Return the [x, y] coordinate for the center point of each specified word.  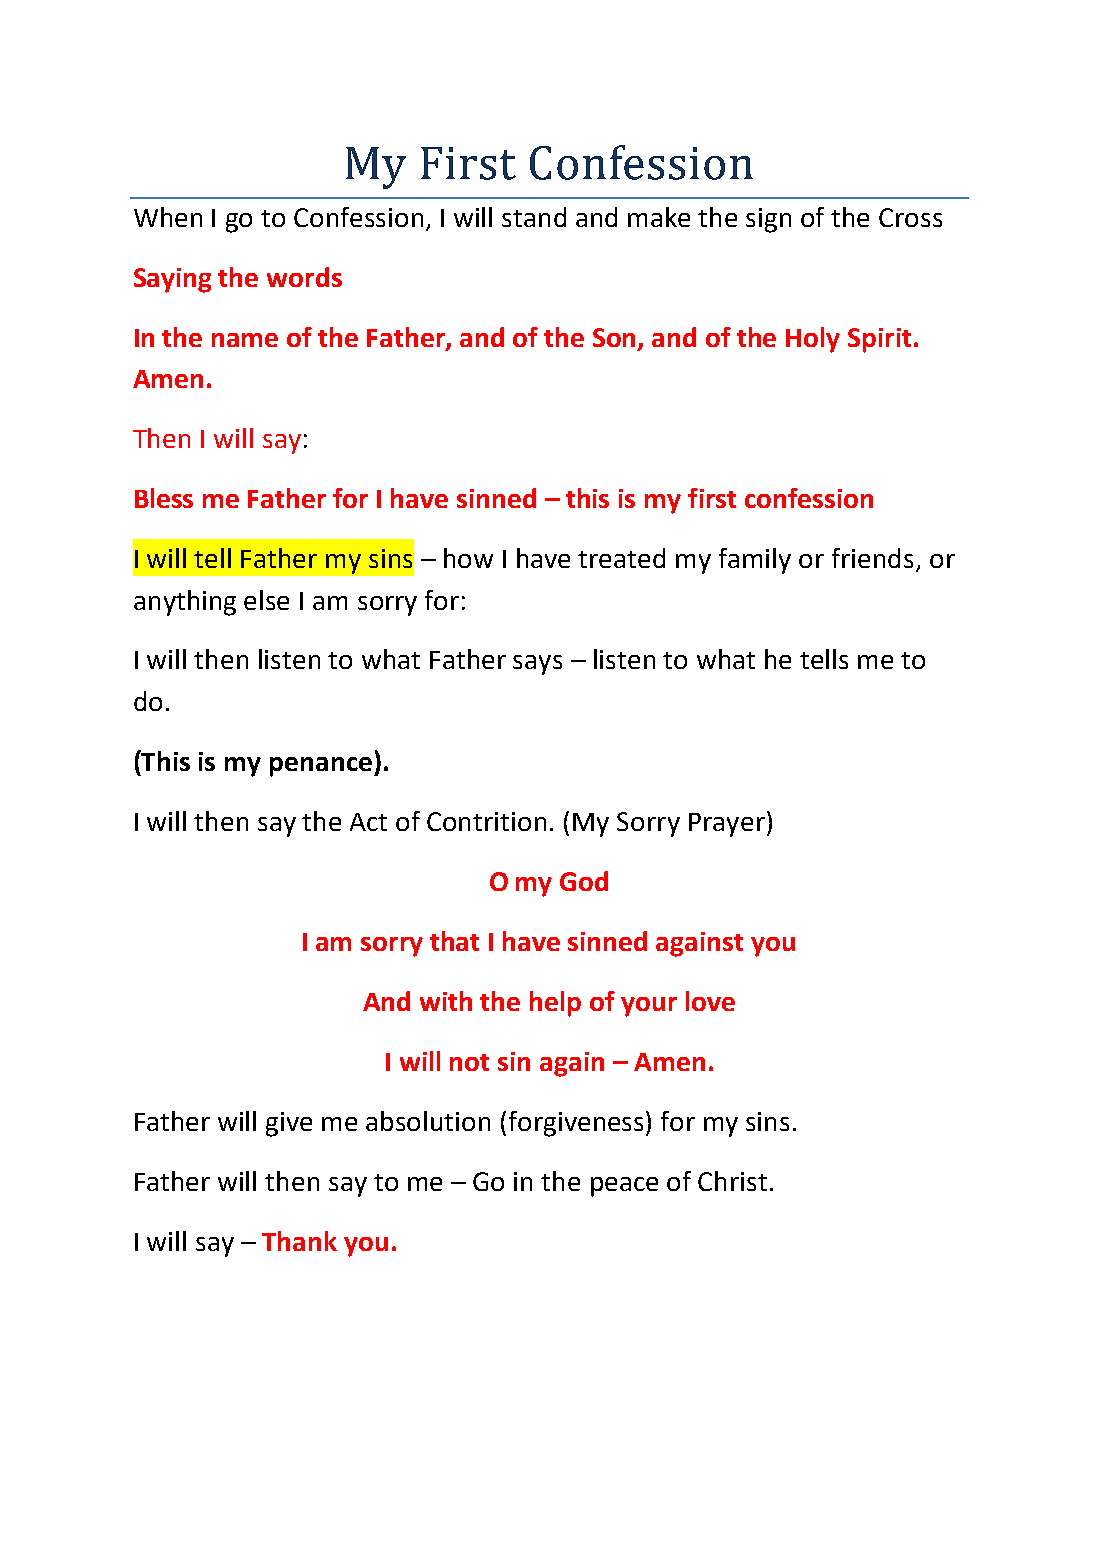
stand [534, 217]
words [304, 277]
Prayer [727, 825]
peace [624, 1187]
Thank [299, 1241]
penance [321, 767]
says [537, 665]
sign [768, 220]
